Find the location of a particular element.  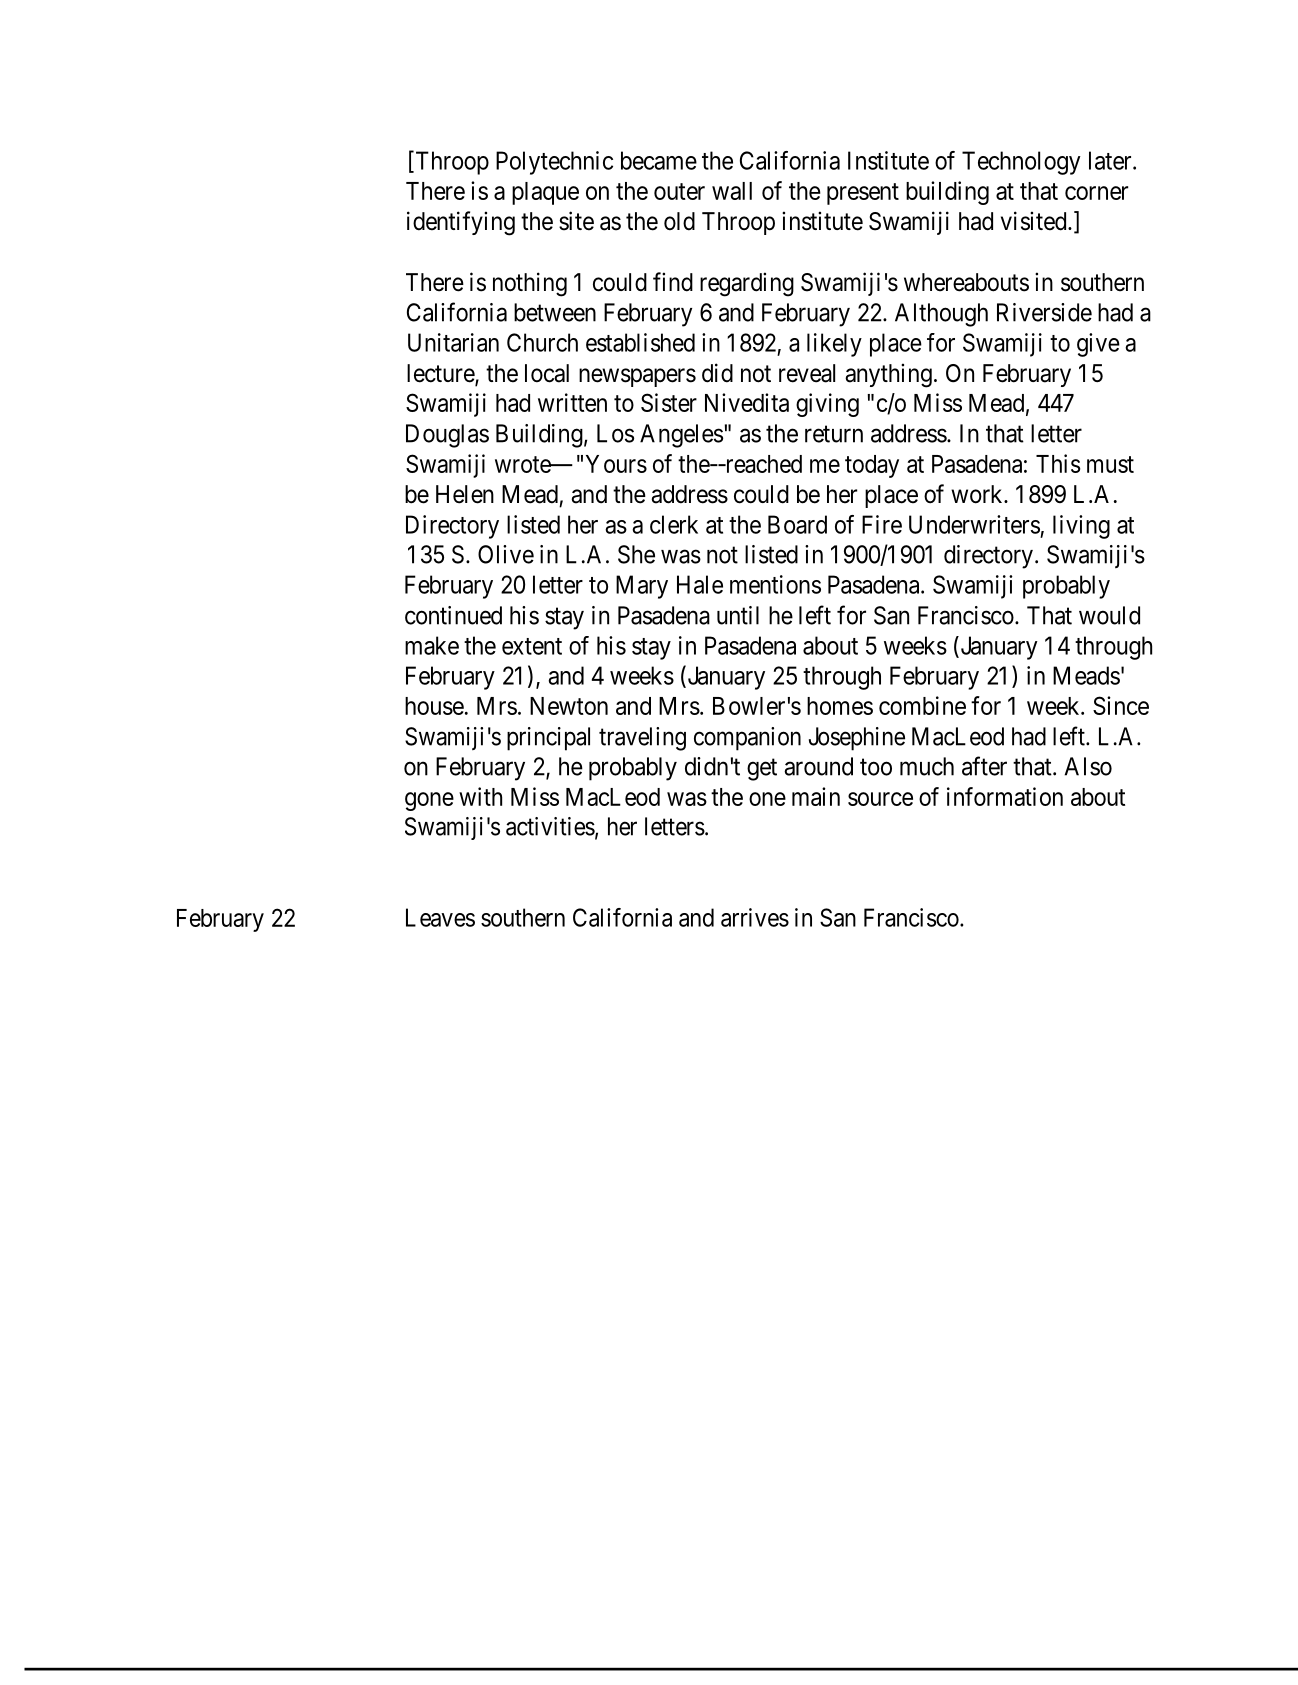

Technology is located at coordinates (1021, 163).
